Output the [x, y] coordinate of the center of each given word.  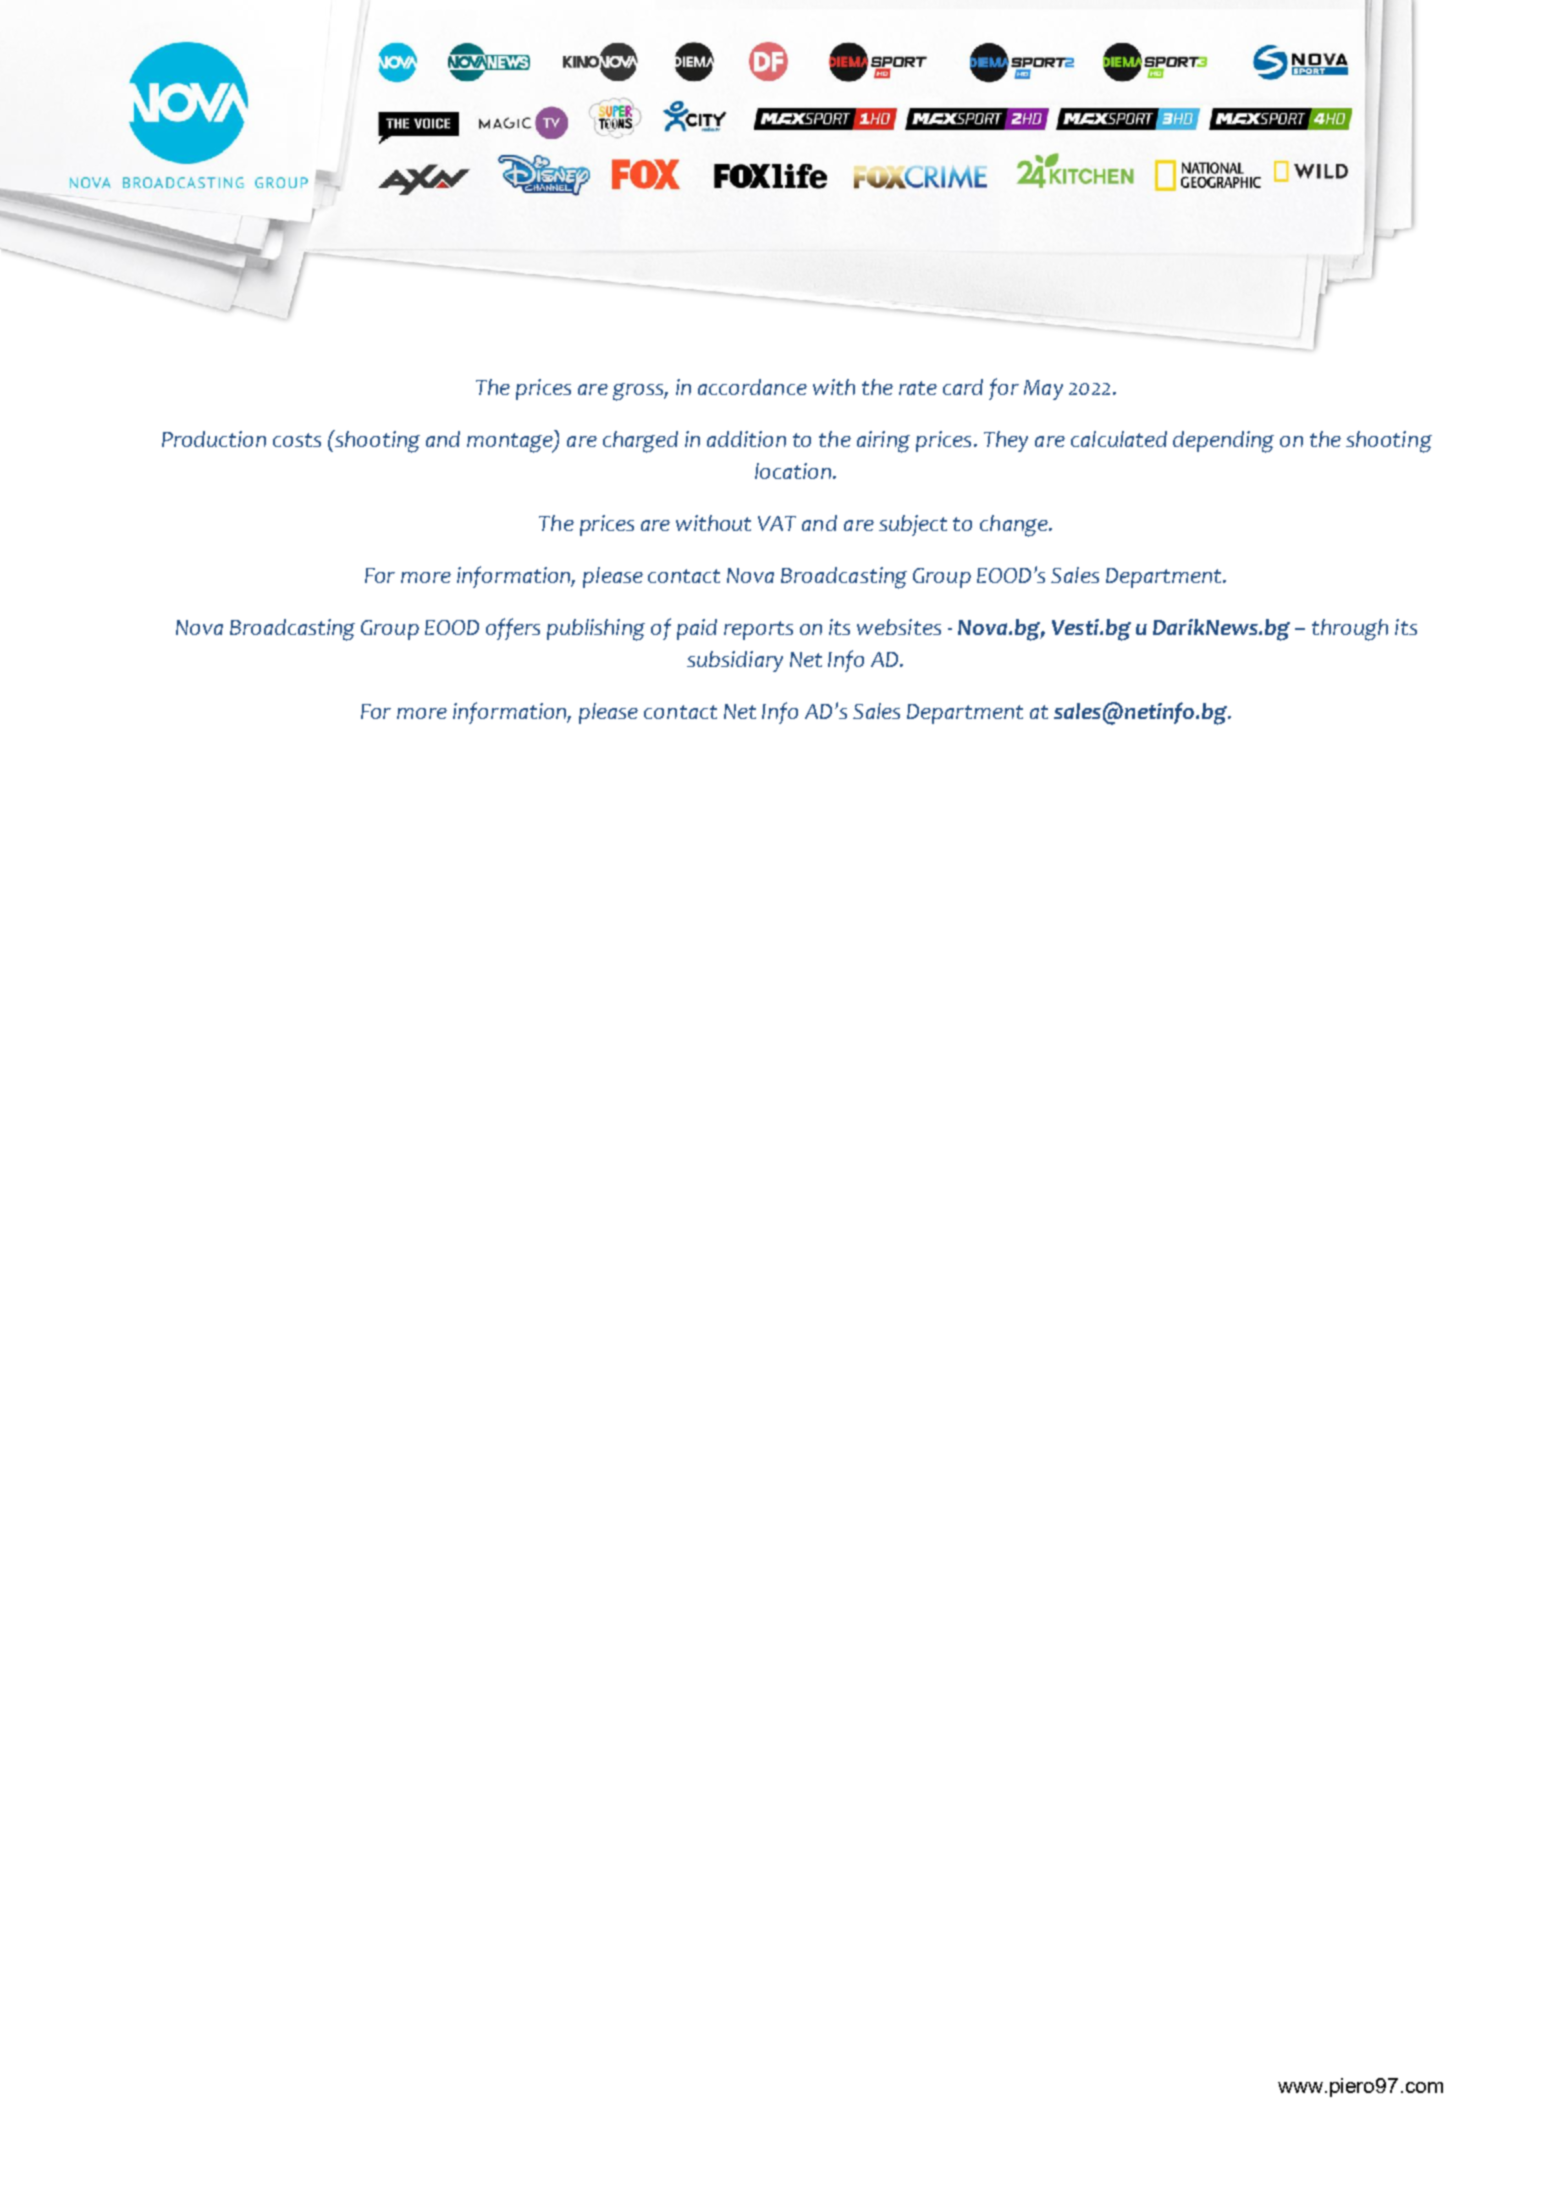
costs [297, 440]
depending [1223, 442]
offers [513, 629]
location [794, 471]
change [1015, 526]
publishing [596, 630]
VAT [777, 523]
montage [511, 443]
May [1043, 390]
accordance [752, 387]
